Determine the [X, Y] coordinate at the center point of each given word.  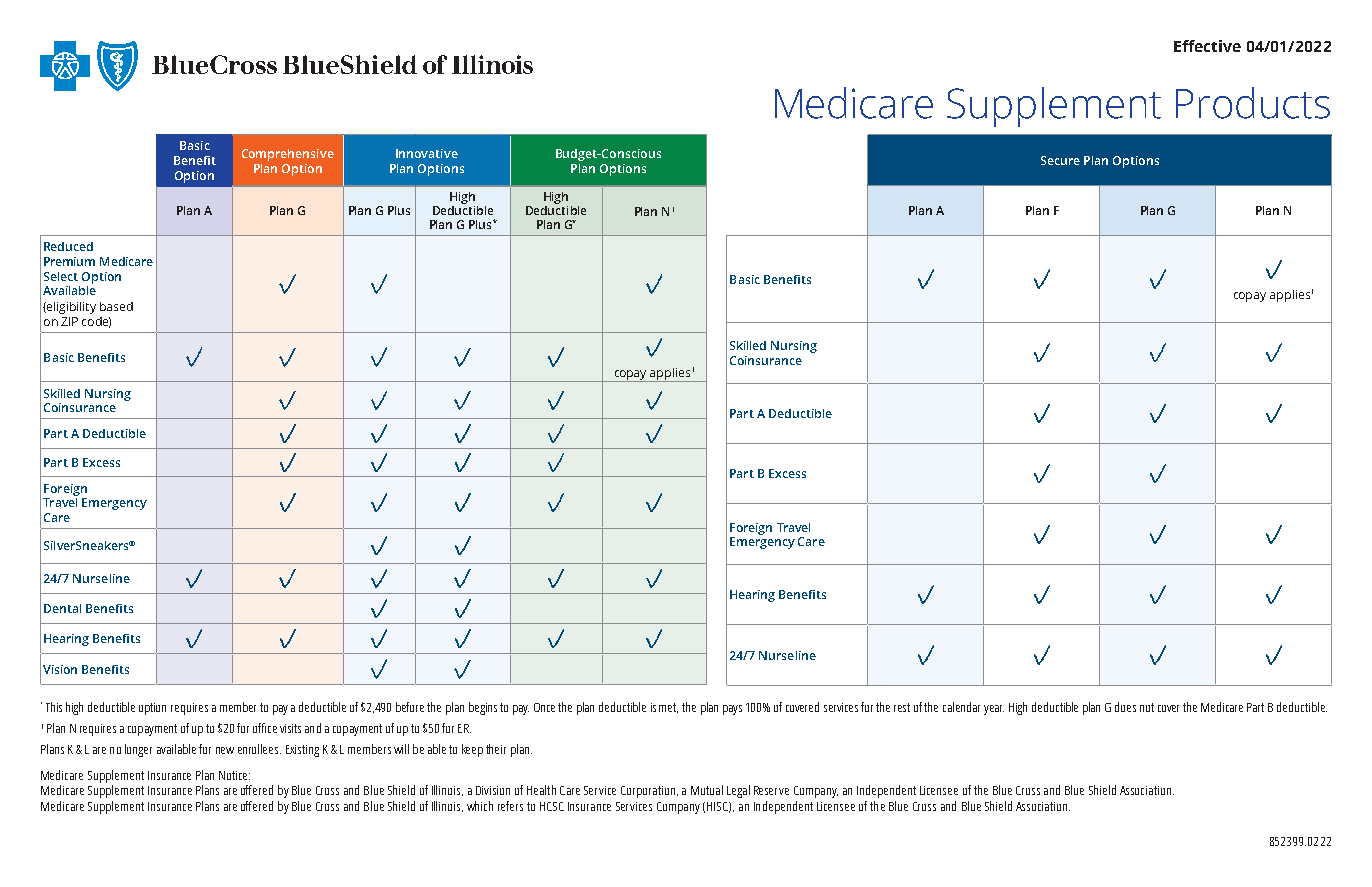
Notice [234, 775]
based [116, 306]
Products [1253, 103]
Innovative [427, 153]
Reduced [68, 246]
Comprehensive [288, 155]
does [1125, 707]
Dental [62, 608]
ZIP [69, 321]
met [668, 708]
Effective [1207, 46]
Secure [1060, 160]
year [994, 710]
